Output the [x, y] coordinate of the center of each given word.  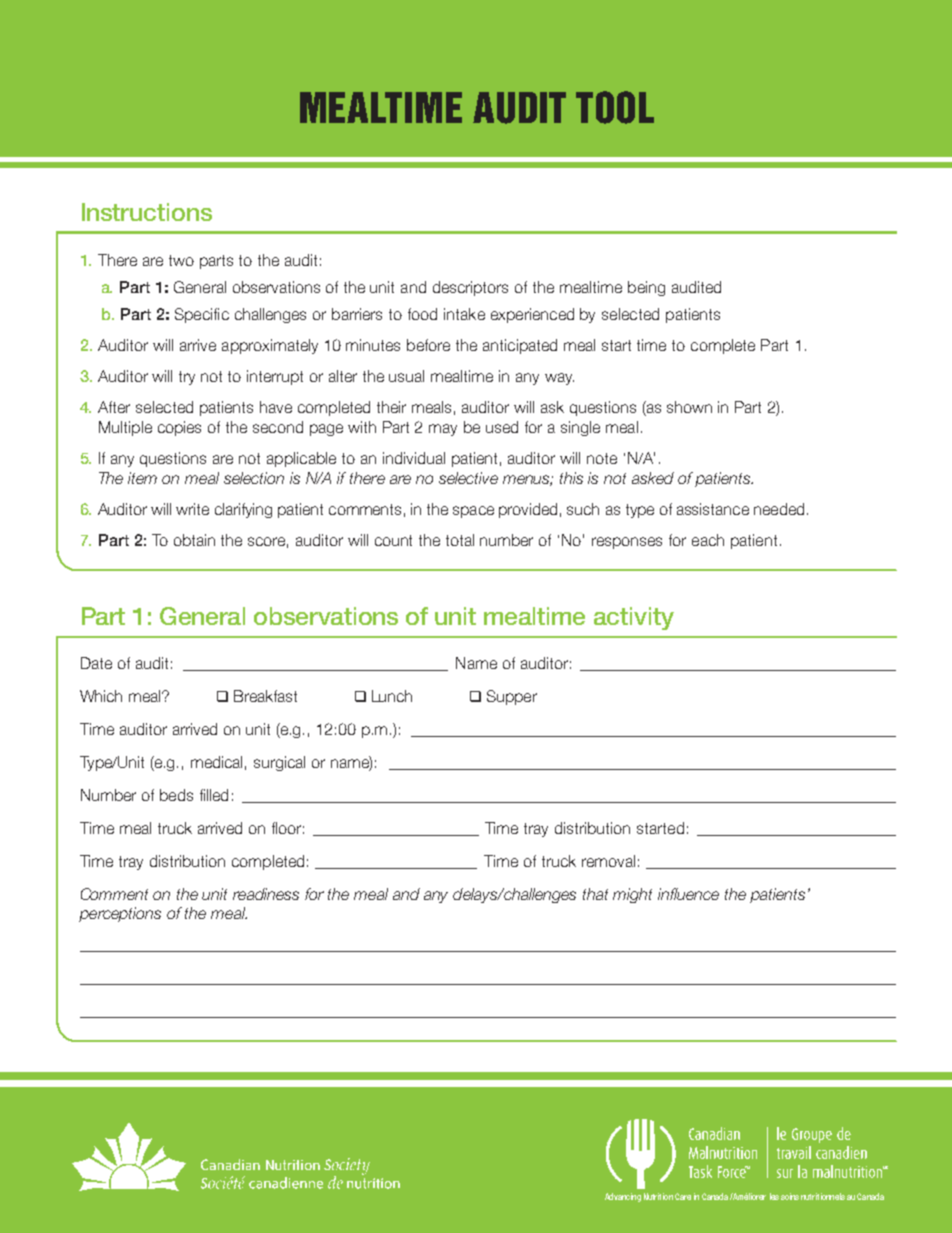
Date [96, 663]
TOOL [615, 107]
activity [634, 618]
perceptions [120, 914]
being [646, 288]
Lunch [392, 696]
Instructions [147, 212]
